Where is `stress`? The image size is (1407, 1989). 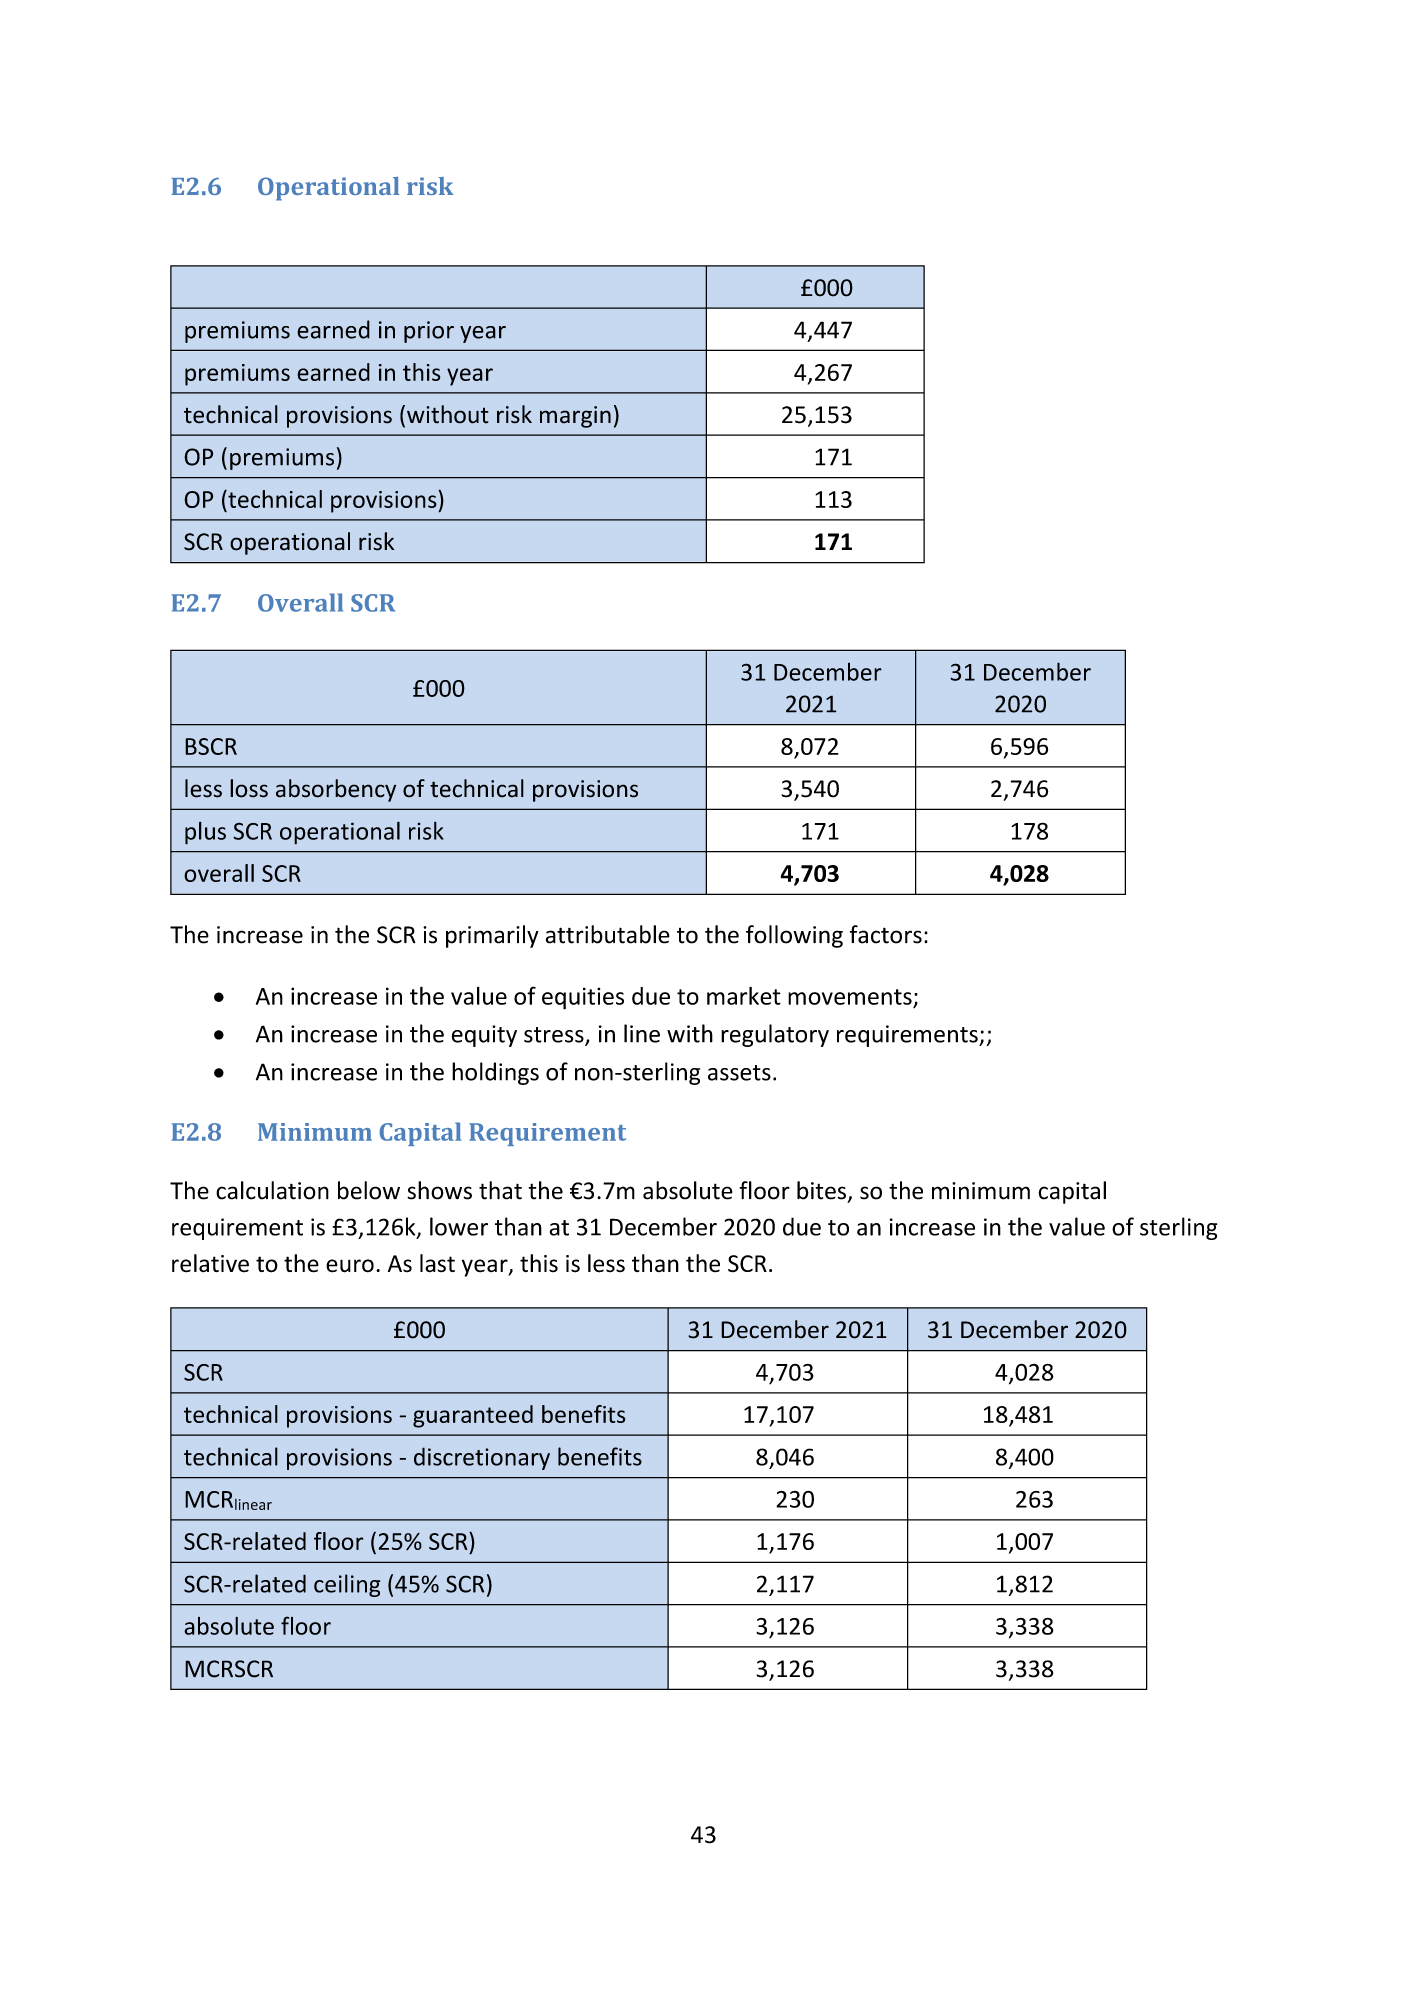
stress is located at coordinates (555, 1036).
